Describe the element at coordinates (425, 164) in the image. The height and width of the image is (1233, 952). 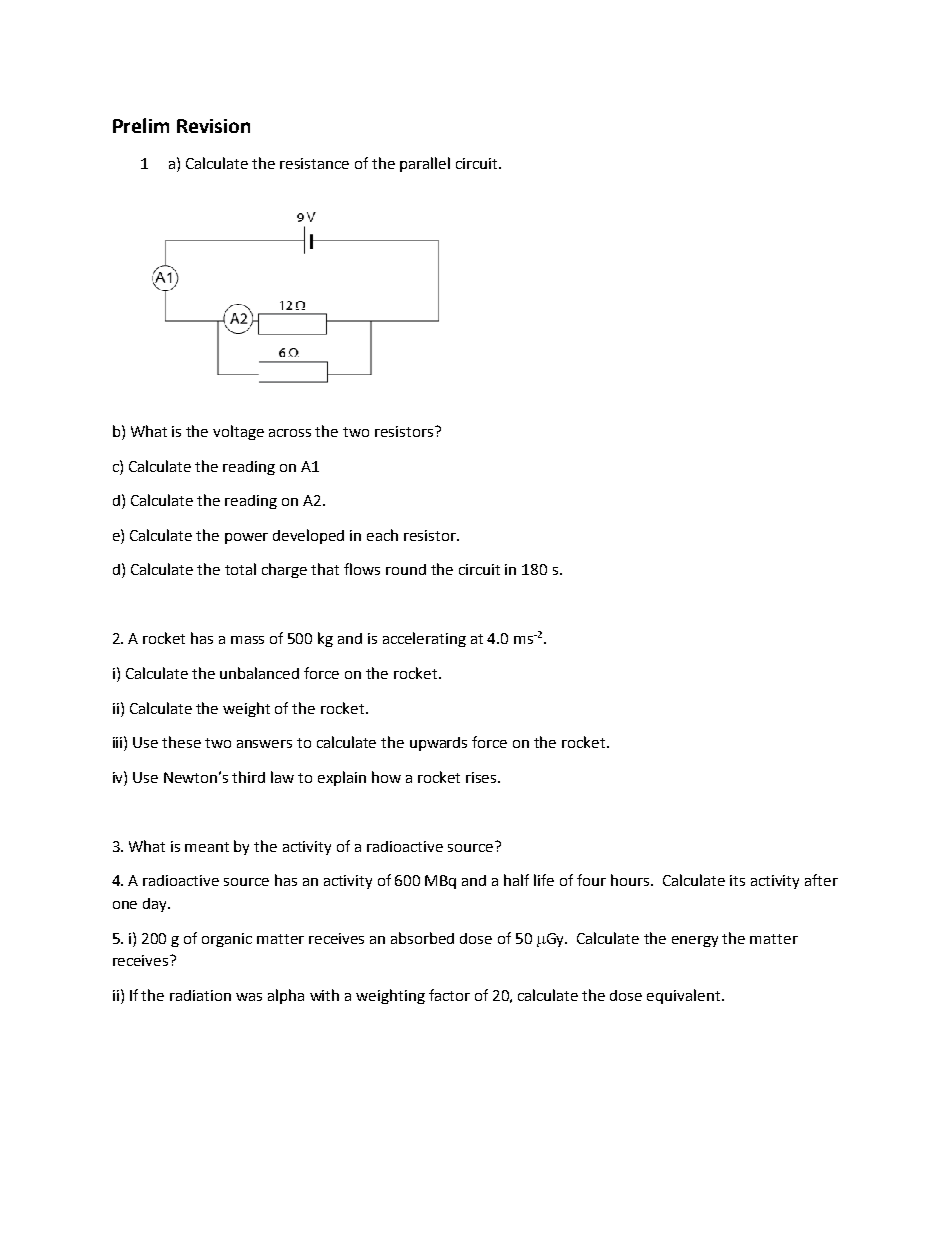
I see `parallel` at that location.
